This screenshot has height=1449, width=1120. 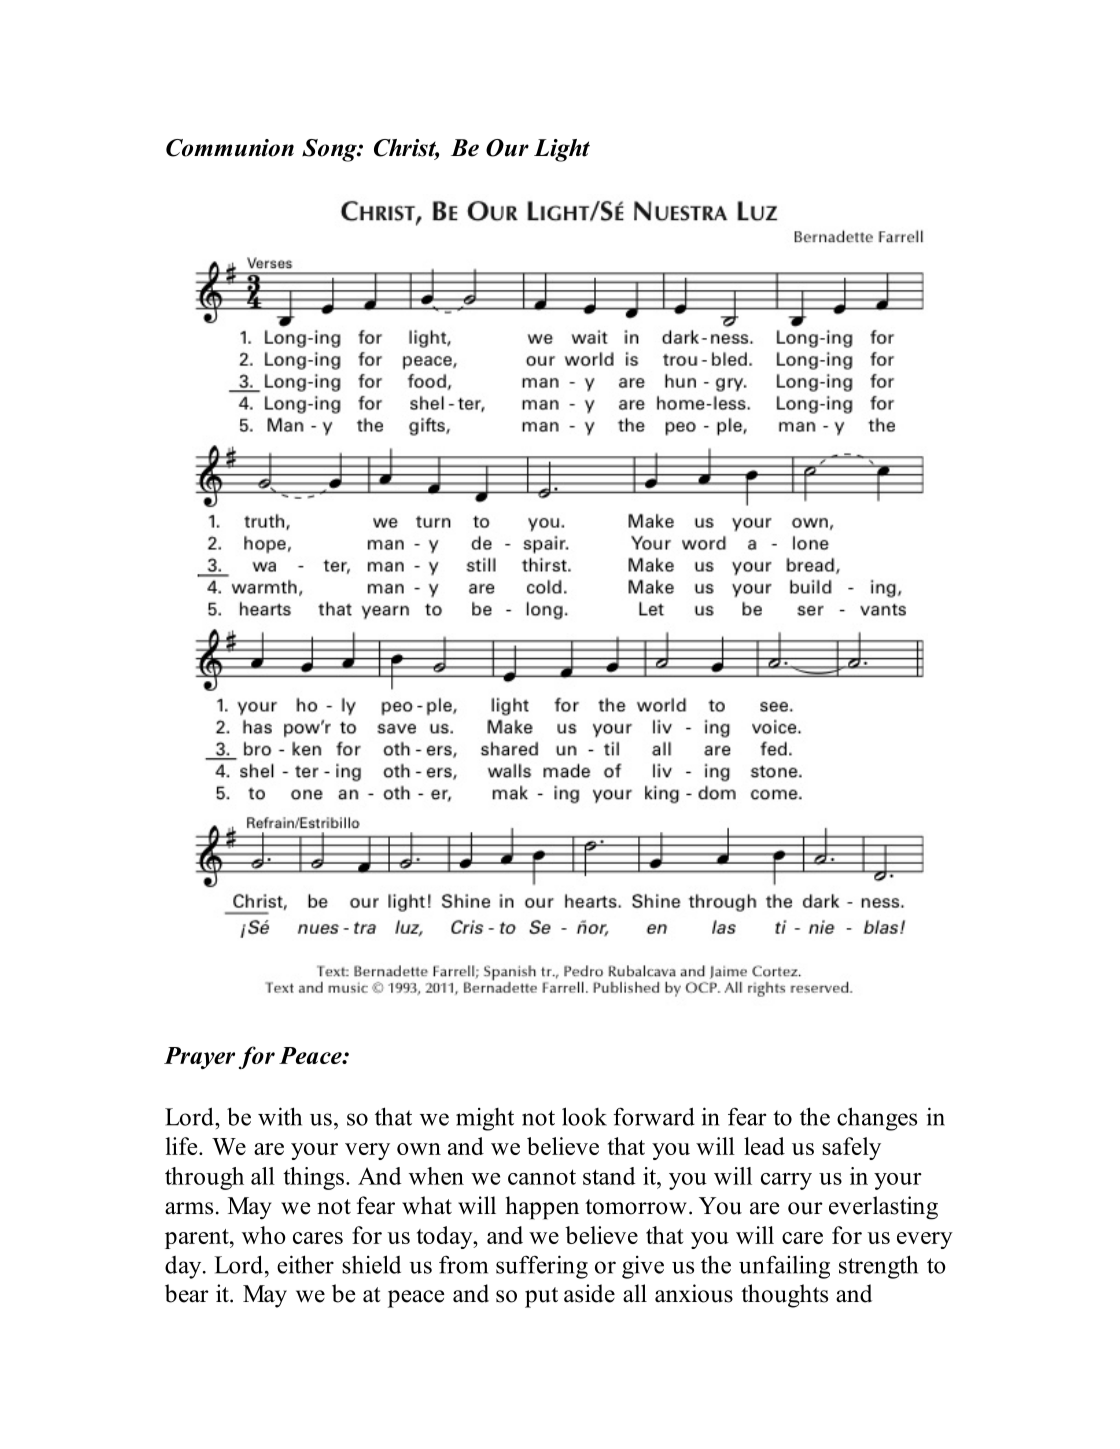 What do you see at coordinates (419, 1149) in the screenshot?
I see `own` at bounding box center [419, 1149].
